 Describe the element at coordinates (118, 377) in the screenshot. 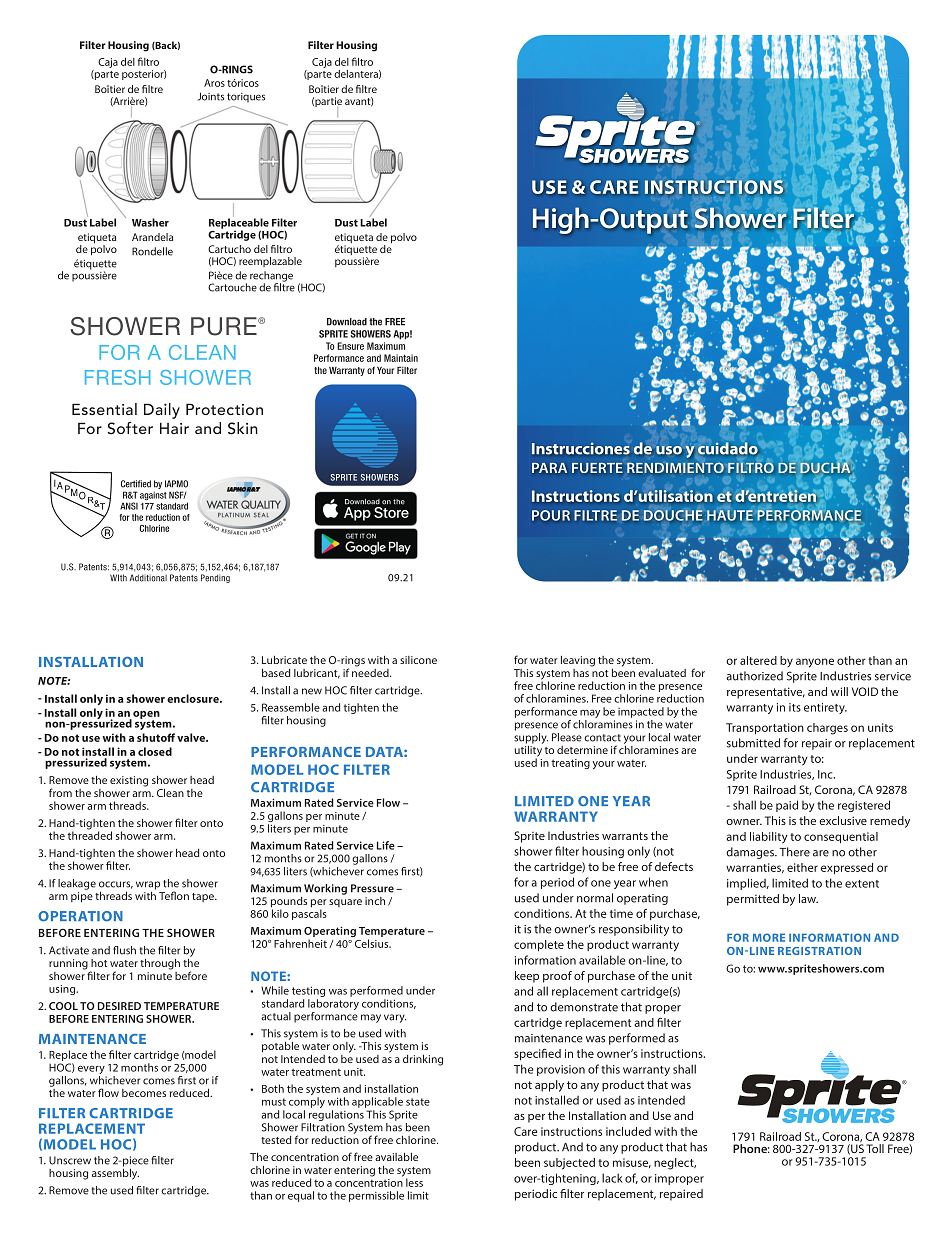

I see `FRESH` at that location.
